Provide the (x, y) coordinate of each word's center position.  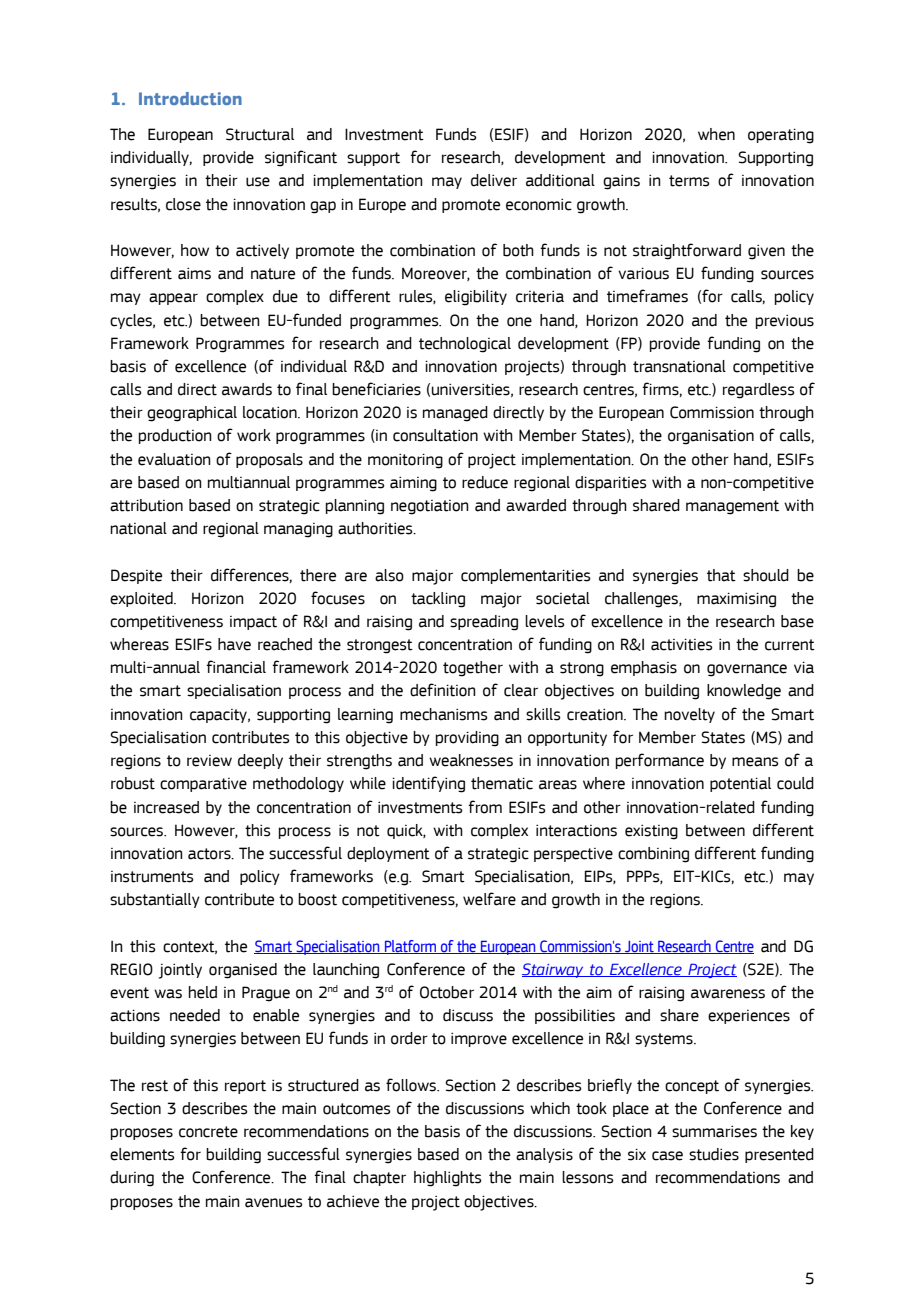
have (234, 644)
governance (747, 670)
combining (653, 855)
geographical (192, 414)
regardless (759, 391)
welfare (489, 899)
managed (455, 414)
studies (714, 1154)
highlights (448, 1179)
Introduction (190, 98)
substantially (155, 900)
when (716, 134)
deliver (494, 180)
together (473, 669)
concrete (208, 1132)
